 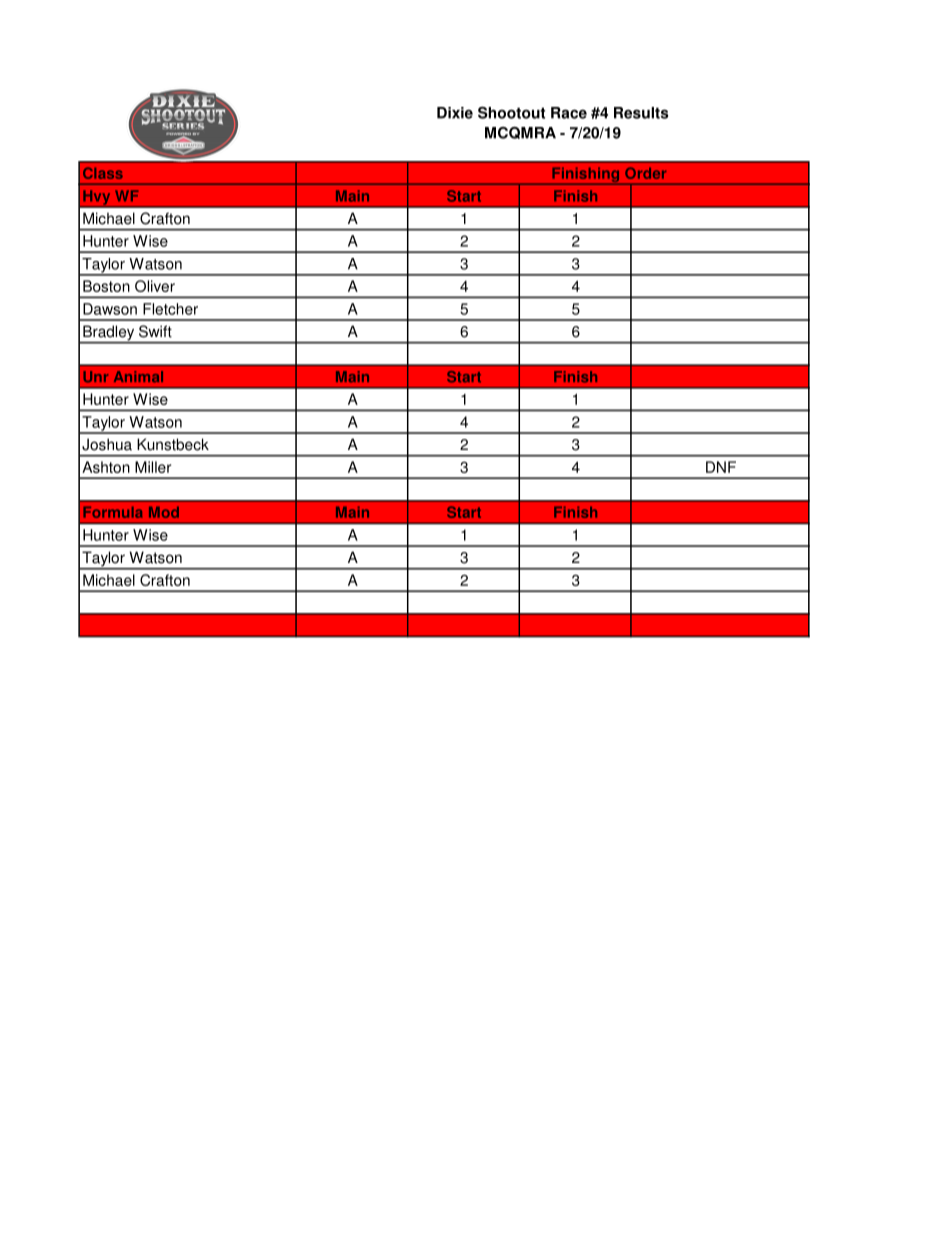 I want to click on Results, so click(x=641, y=113).
